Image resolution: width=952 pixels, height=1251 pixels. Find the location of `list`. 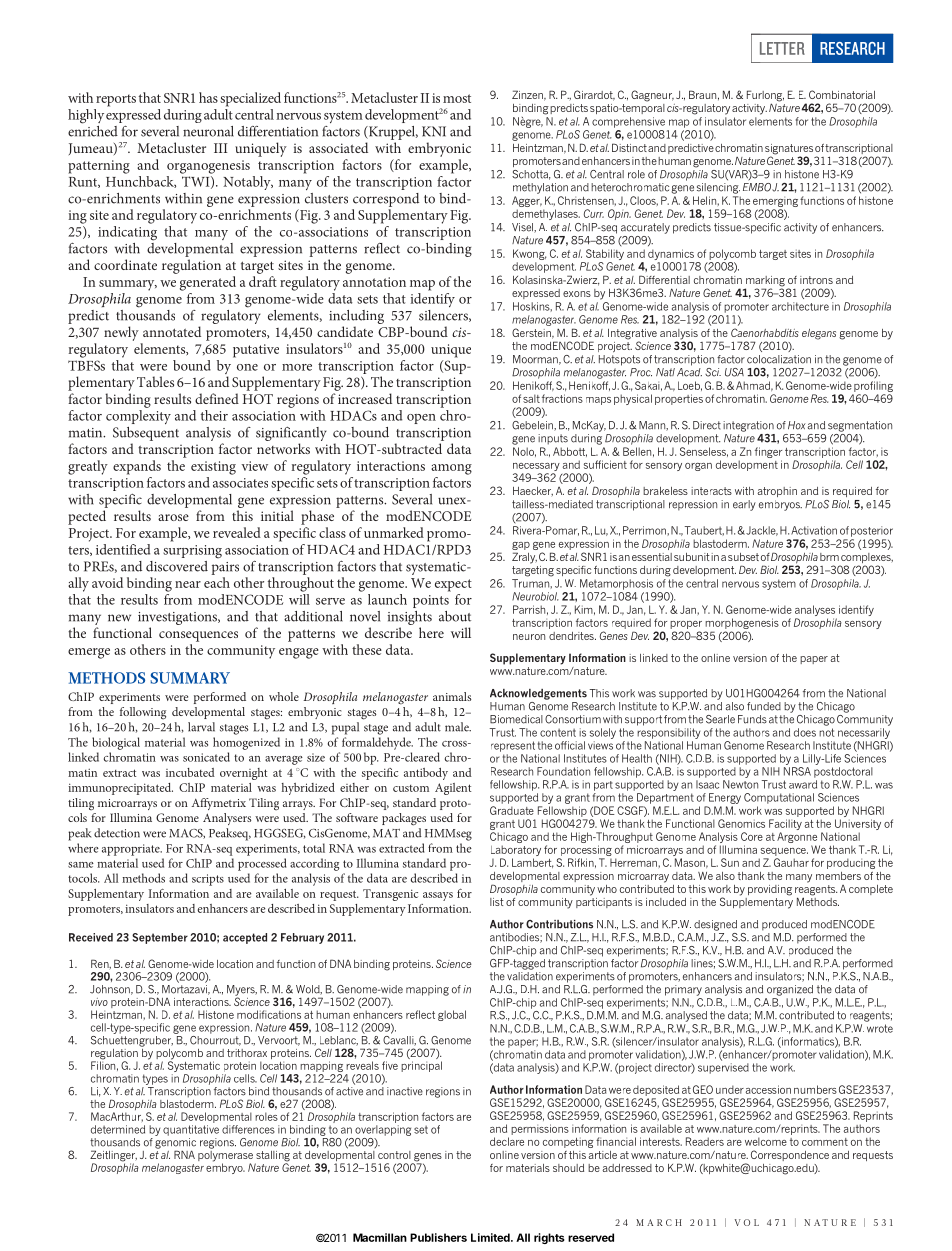

list is located at coordinates (497, 902).
